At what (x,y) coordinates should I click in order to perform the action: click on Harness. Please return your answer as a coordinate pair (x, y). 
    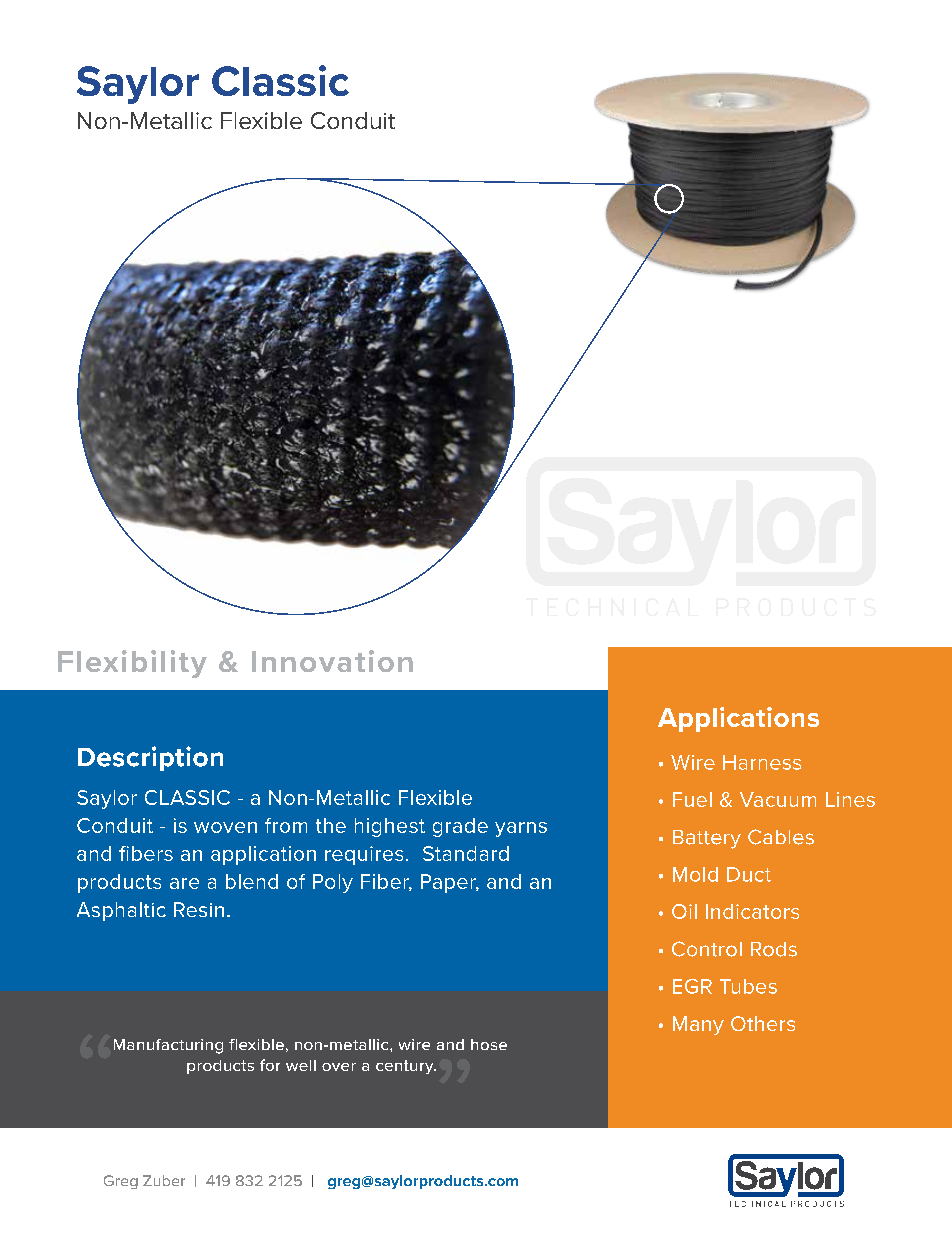
    Looking at the image, I should click on (762, 762).
